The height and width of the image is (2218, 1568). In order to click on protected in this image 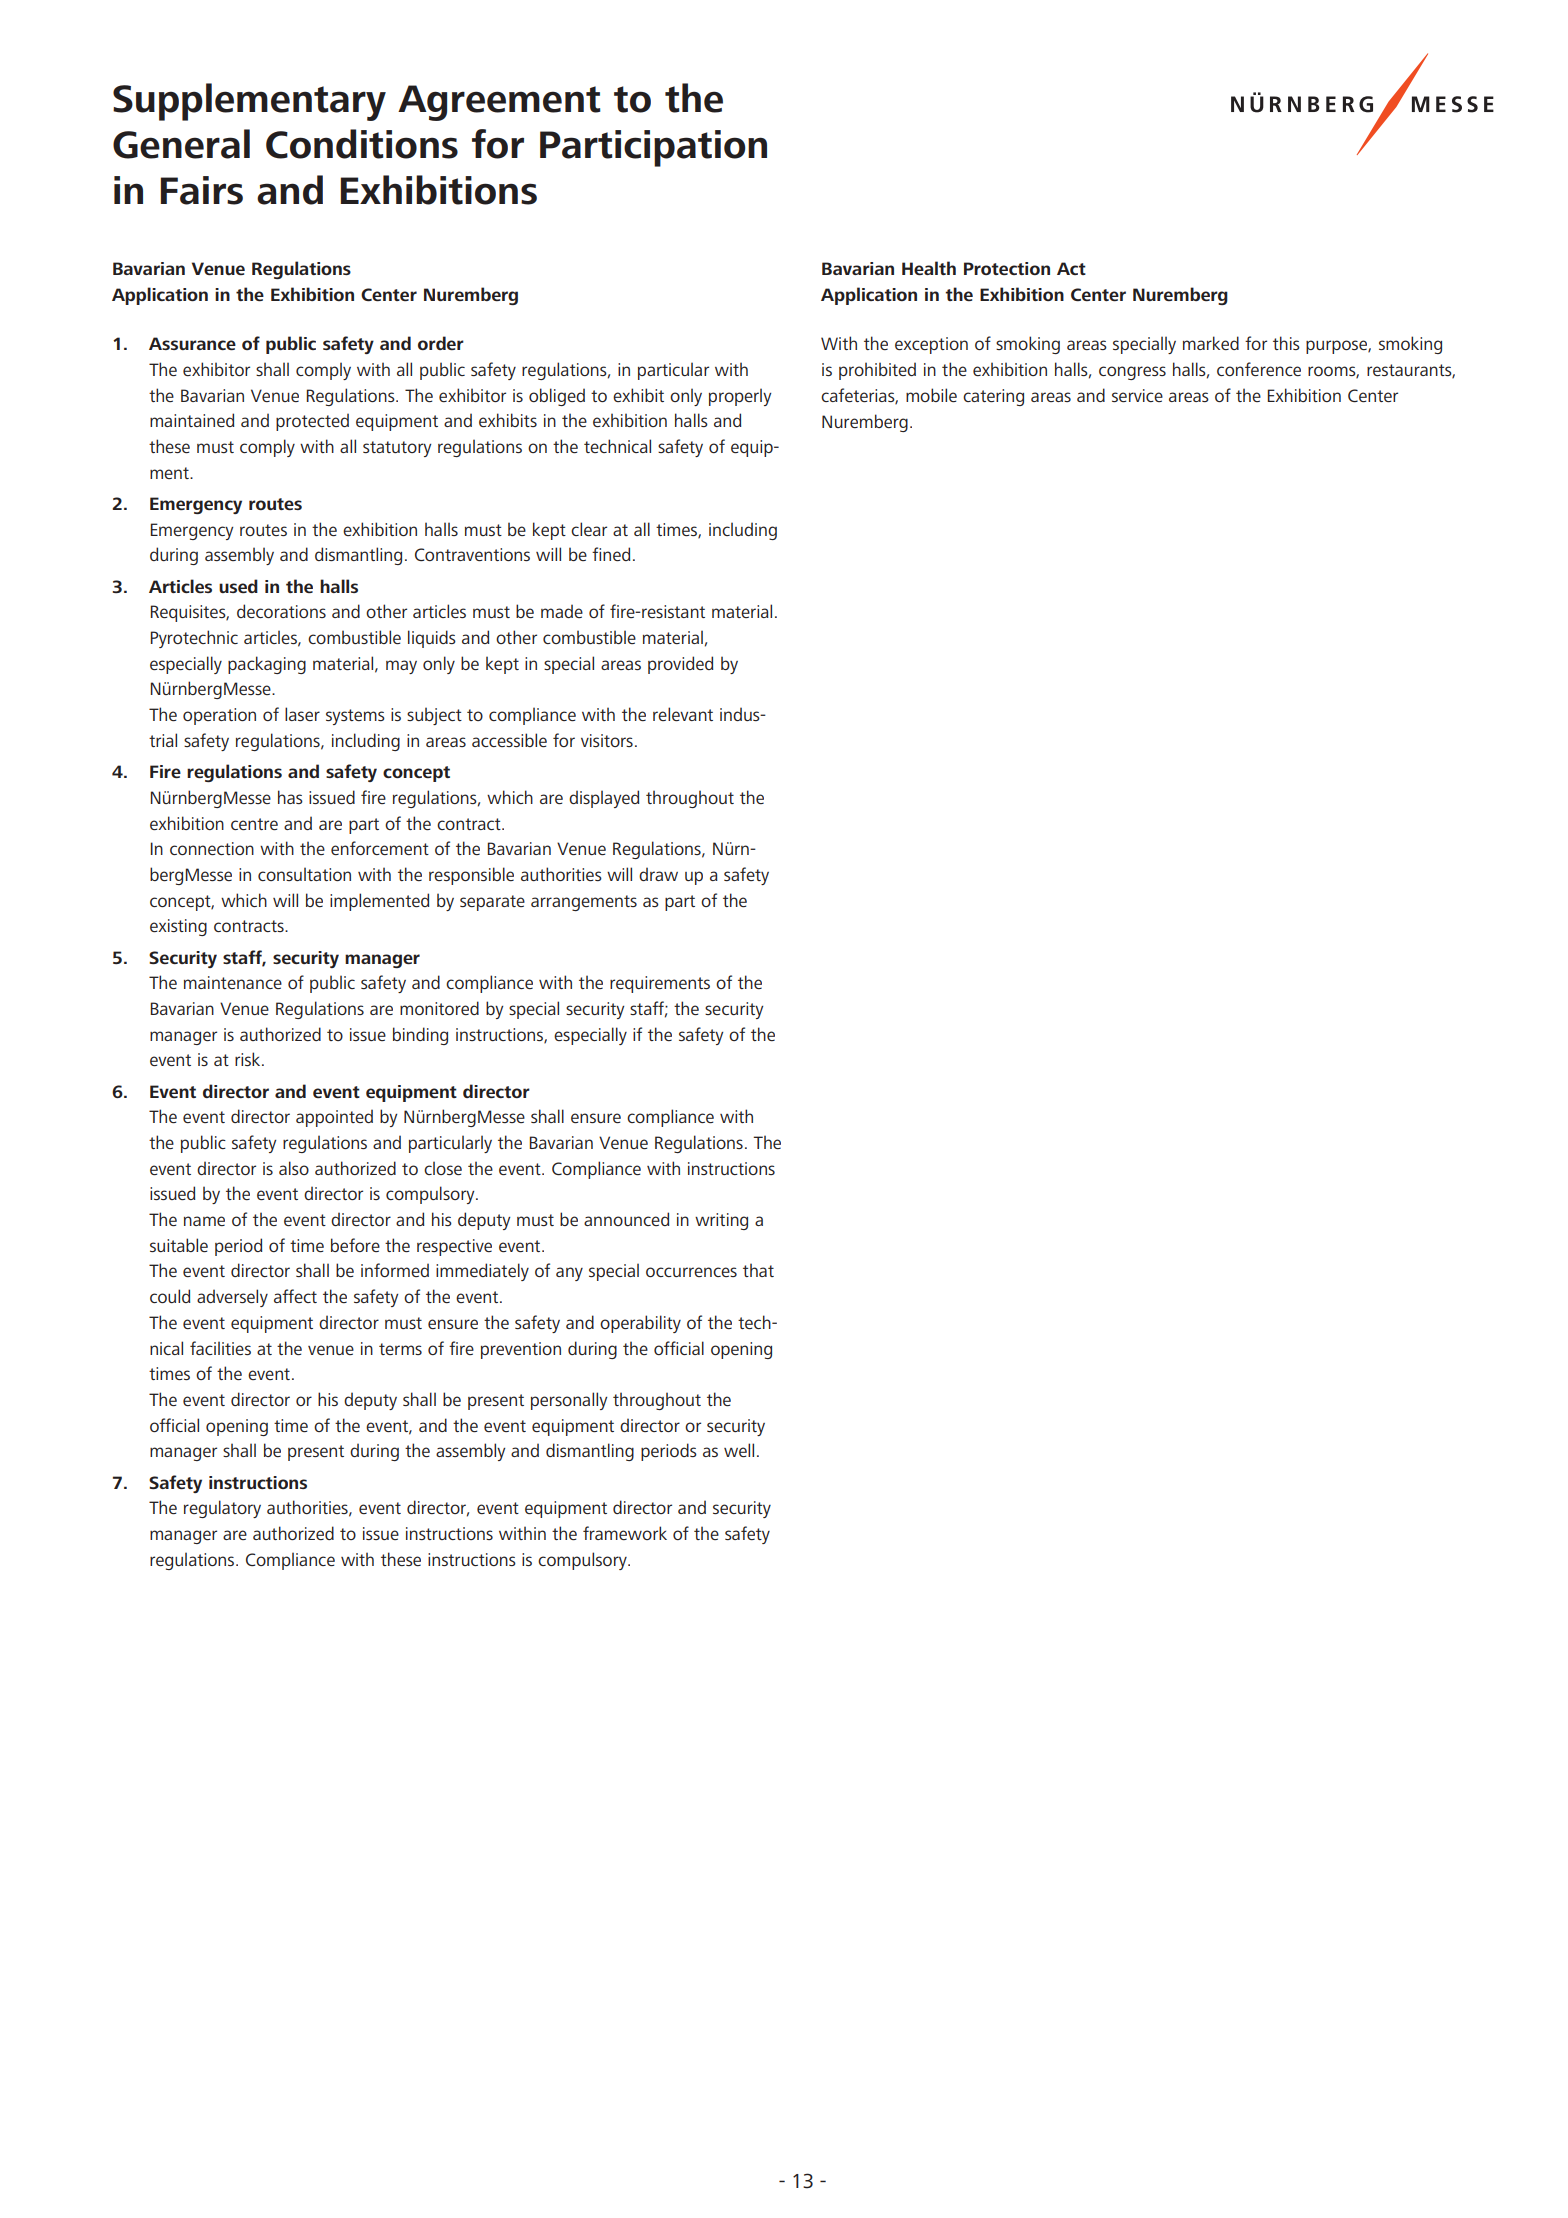, I will do `click(312, 422)`.
